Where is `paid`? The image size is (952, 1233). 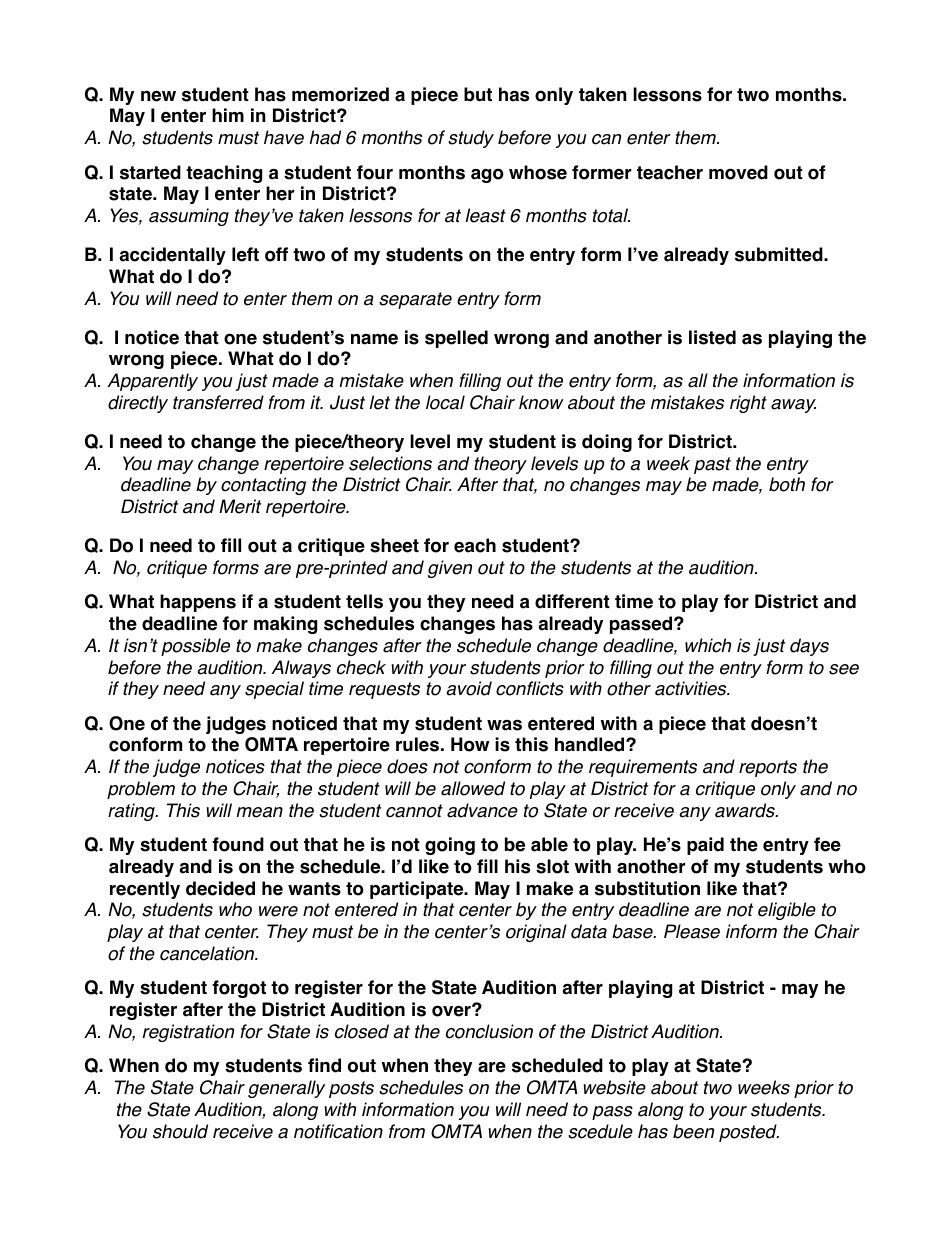 paid is located at coordinates (705, 846).
